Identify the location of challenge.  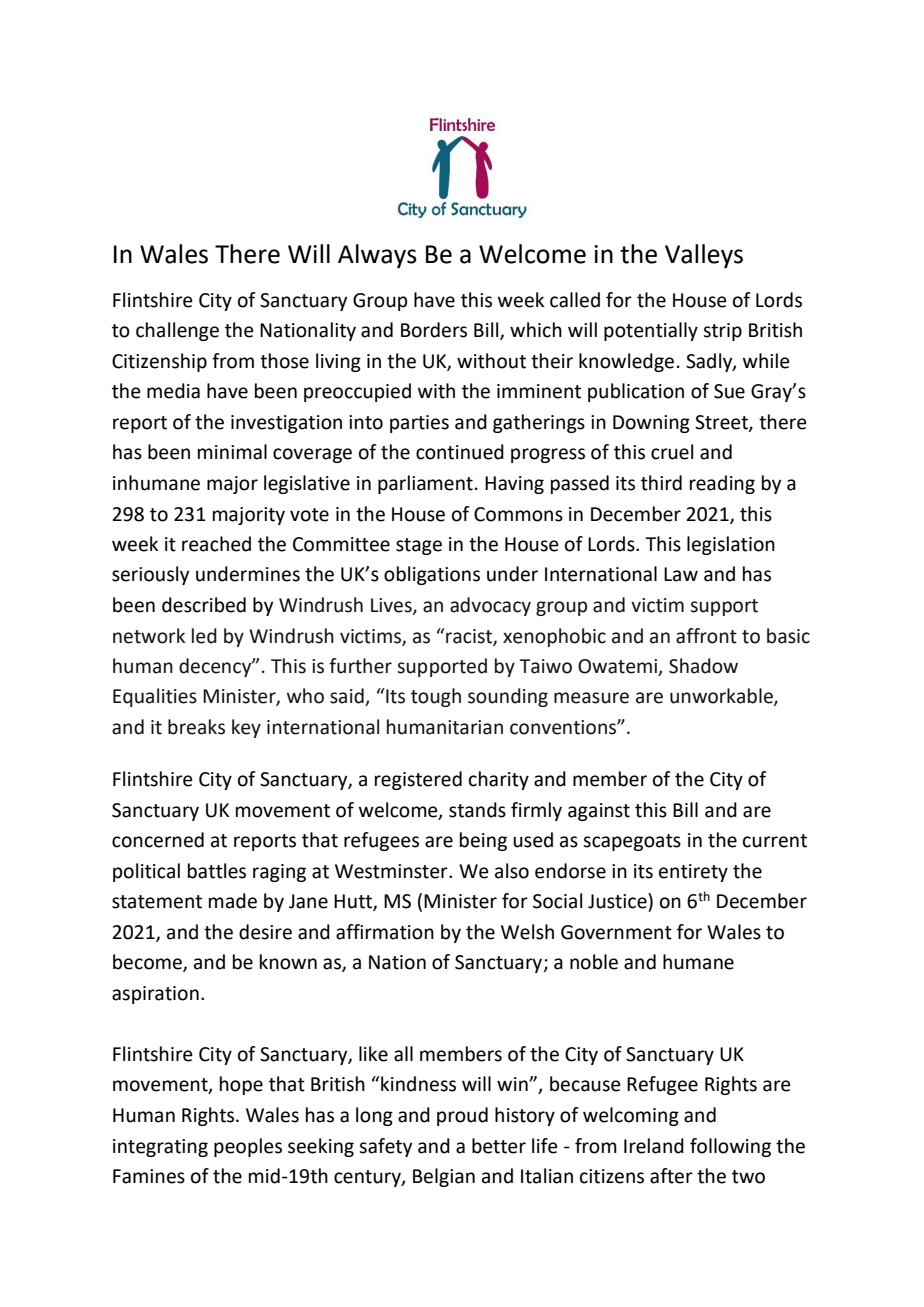
(177, 331).
